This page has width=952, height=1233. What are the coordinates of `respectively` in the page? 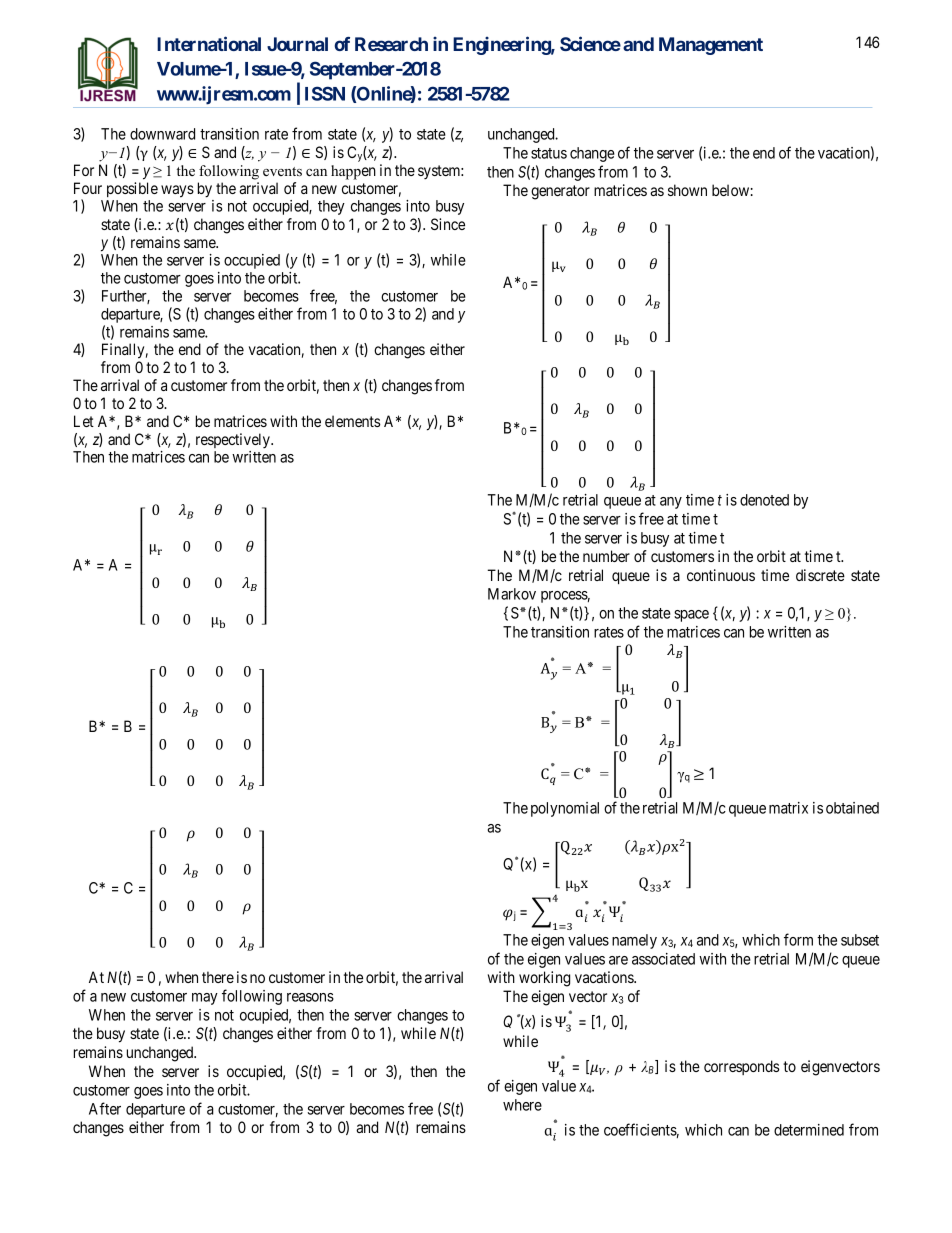 It's located at (234, 441).
